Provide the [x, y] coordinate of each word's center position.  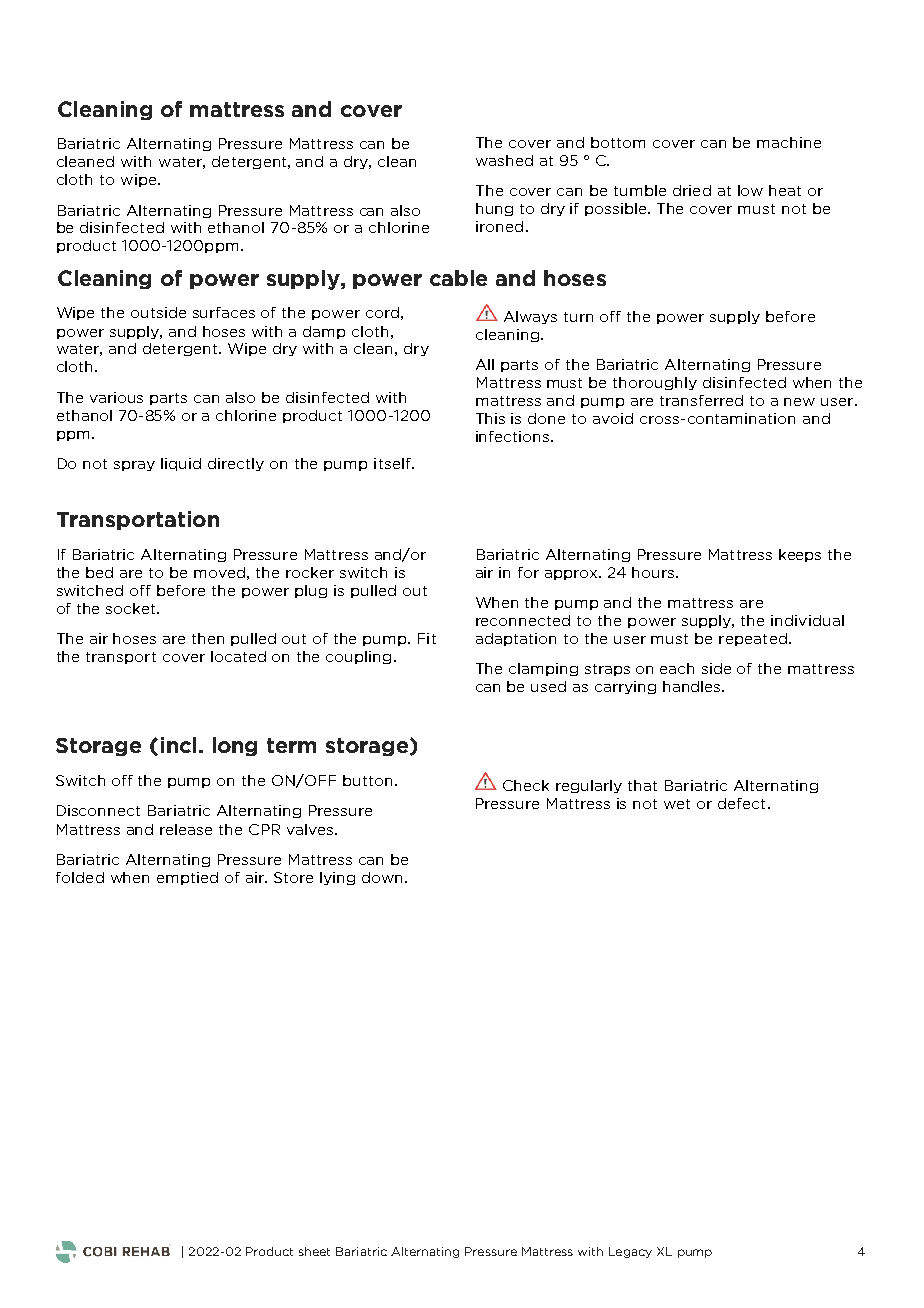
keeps [800, 555]
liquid [181, 464]
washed [504, 160]
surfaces [224, 312]
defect [741, 803]
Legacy [630, 1252]
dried [692, 190]
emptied [187, 878]
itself [393, 463]
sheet [314, 1251]
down [382, 877]
